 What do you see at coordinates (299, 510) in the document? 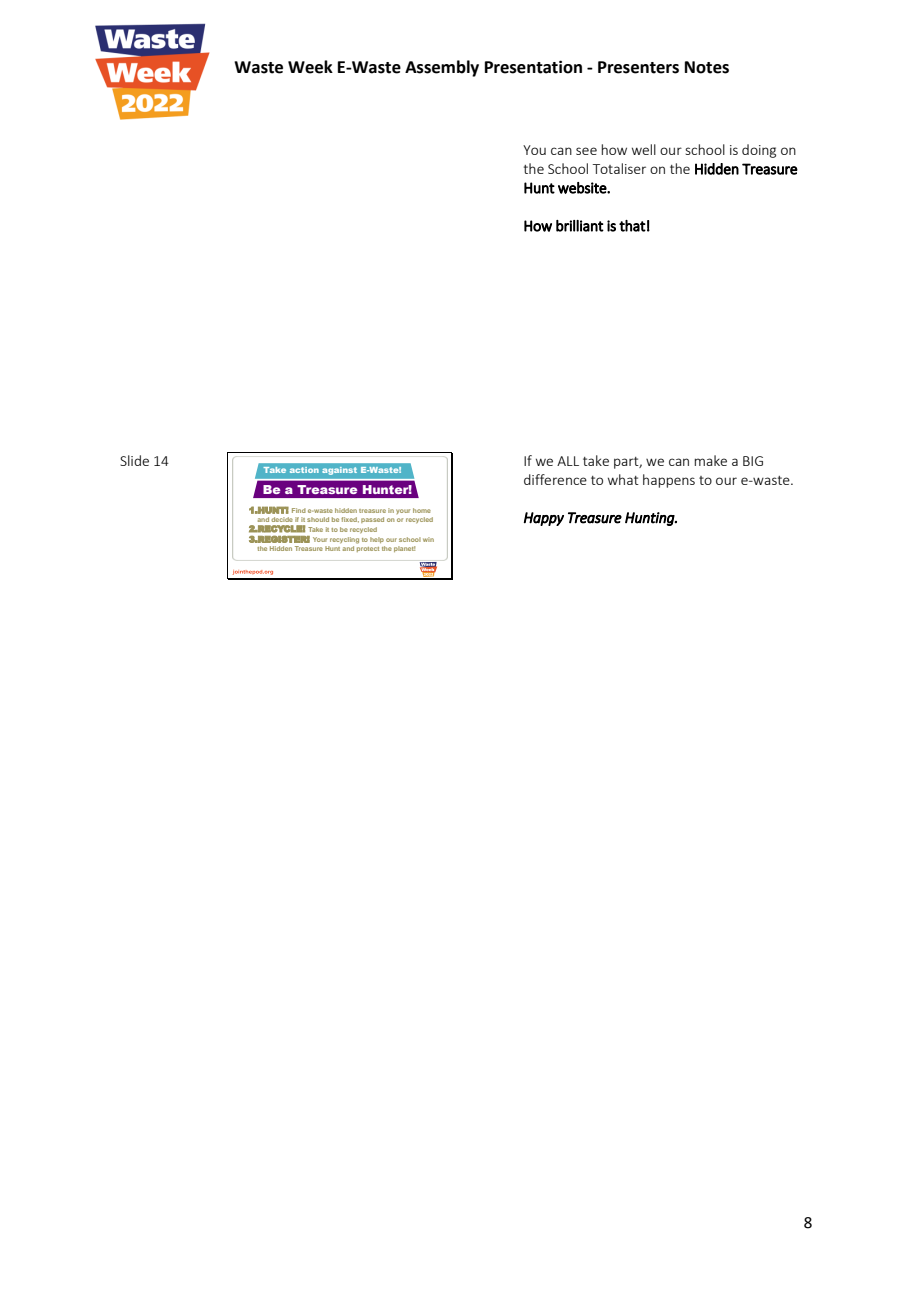
I see `Find` at bounding box center [299, 510].
